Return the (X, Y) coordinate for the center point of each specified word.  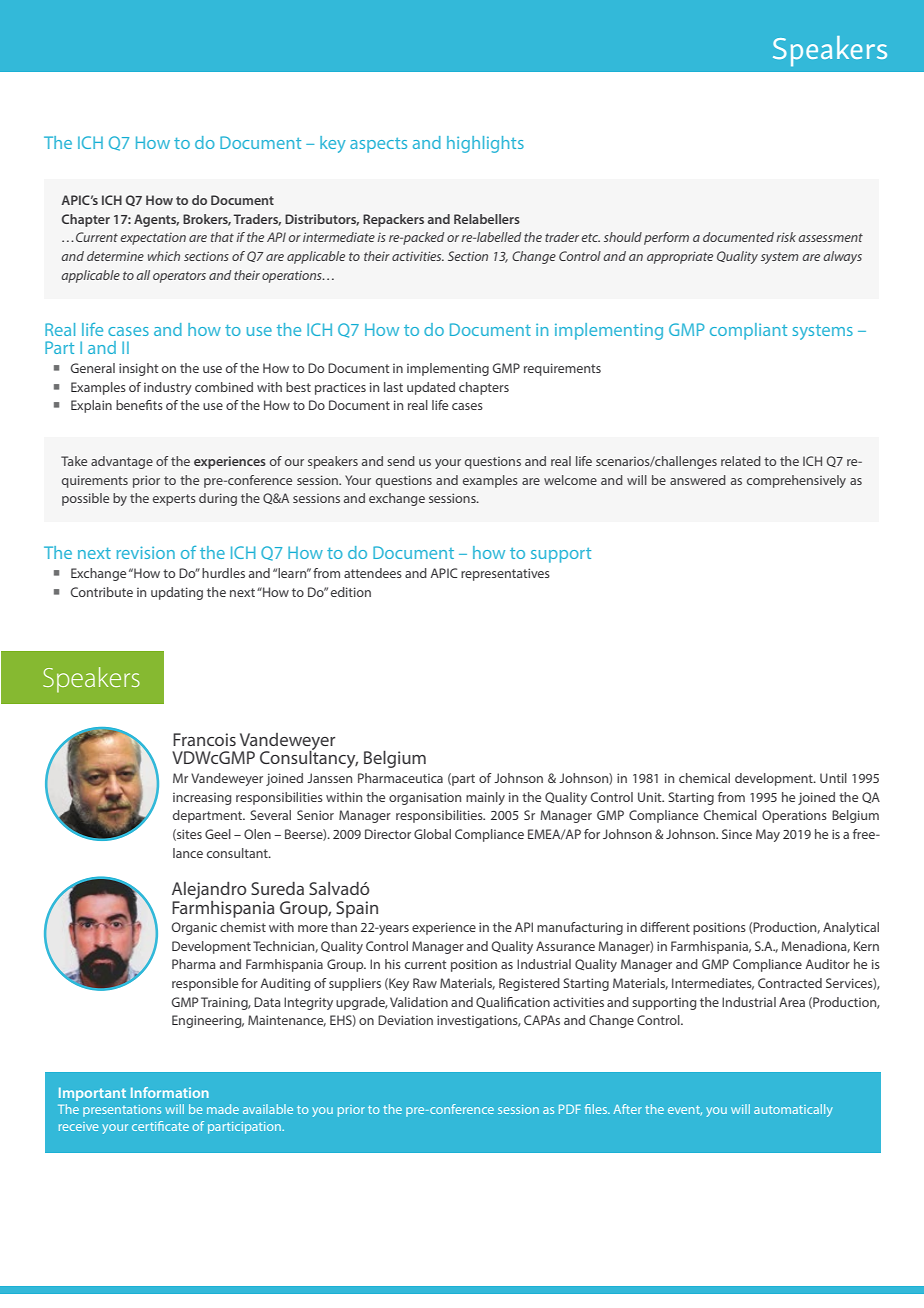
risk (786, 237)
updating (177, 593)
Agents (156, 220)
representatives (505, 574)
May (768, 835)
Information (170, 1092)
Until (833, 778)
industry (168, 388)
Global (432, 834)
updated (431, 388)
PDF (569, 1109)
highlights (485, 144)
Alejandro (209, 890)
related (741, 461)
